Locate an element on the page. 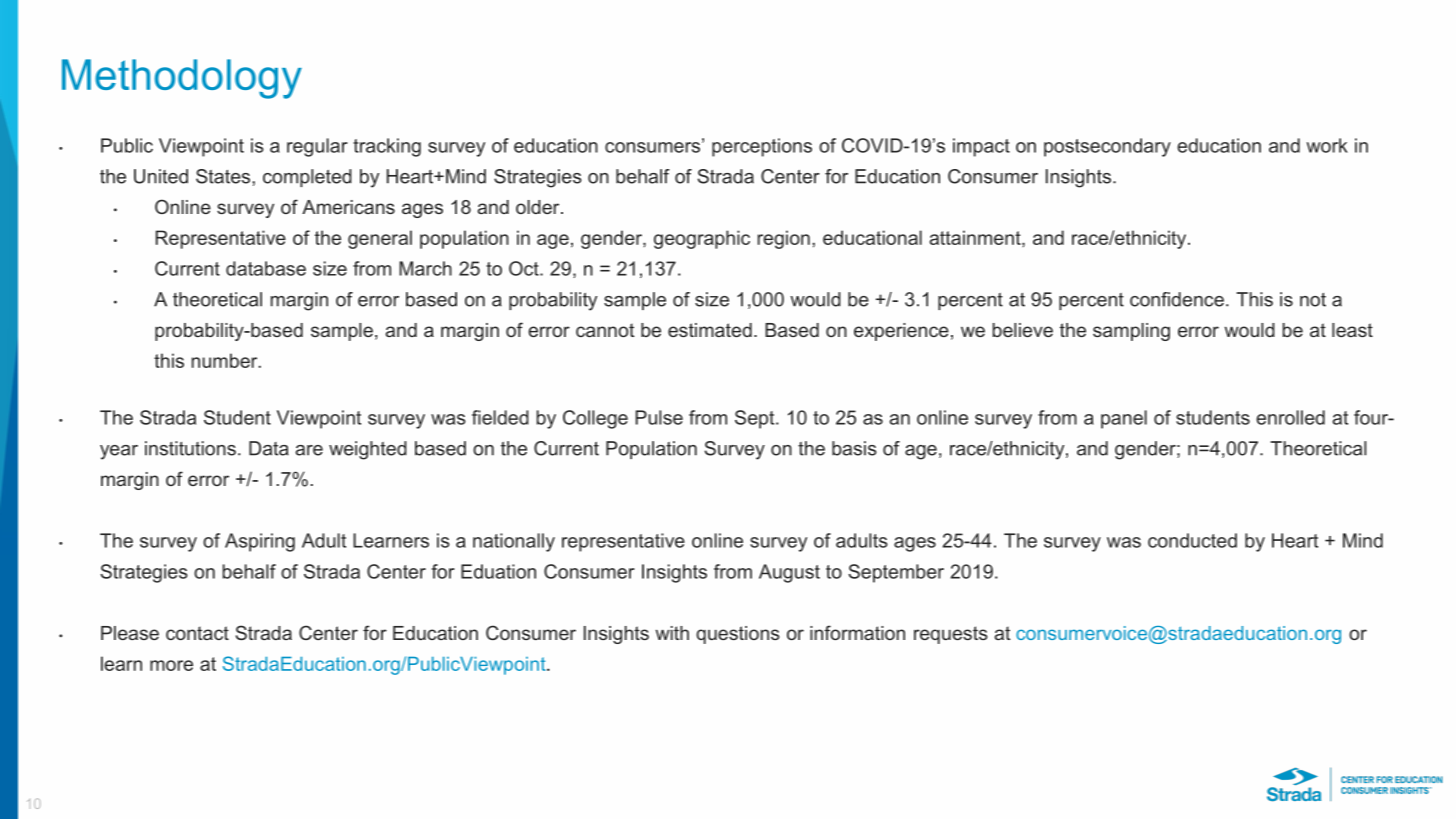 This page has width=1456, height=819. postsecondary is located at coordinates (1107, 147).
